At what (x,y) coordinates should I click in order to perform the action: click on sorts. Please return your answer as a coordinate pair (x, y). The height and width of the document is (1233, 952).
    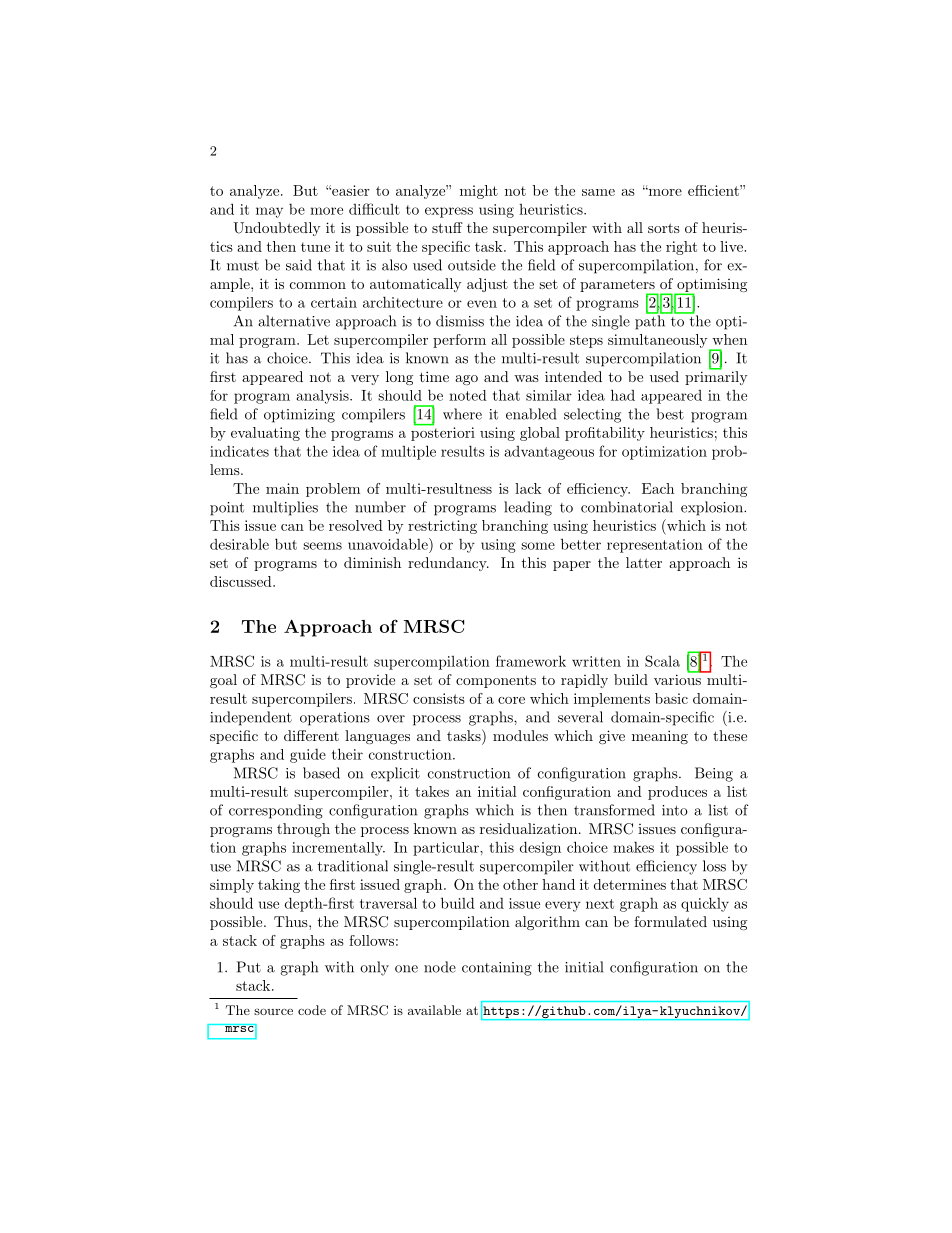
    Looking at the image, I should click on (664, 228).
